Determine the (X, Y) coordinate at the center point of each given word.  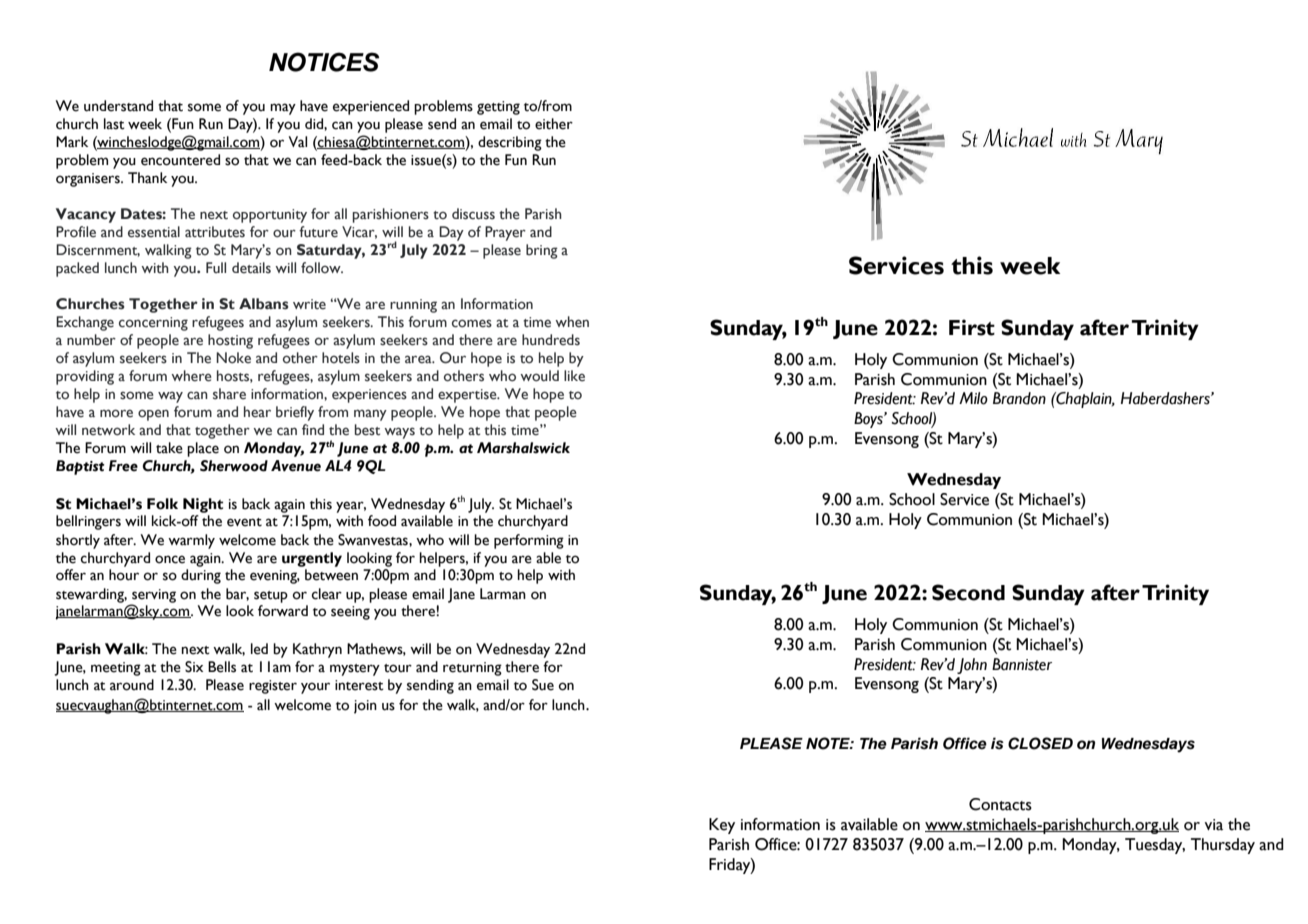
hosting (230, 341)
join (365, 707)
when (572, 322)
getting (498, 108)
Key (722, 826)
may (283, 109)
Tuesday (1155, 846)
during (201, 576)
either (554, 124)
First (972, 327)
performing (529, 541)
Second (968, 592)
